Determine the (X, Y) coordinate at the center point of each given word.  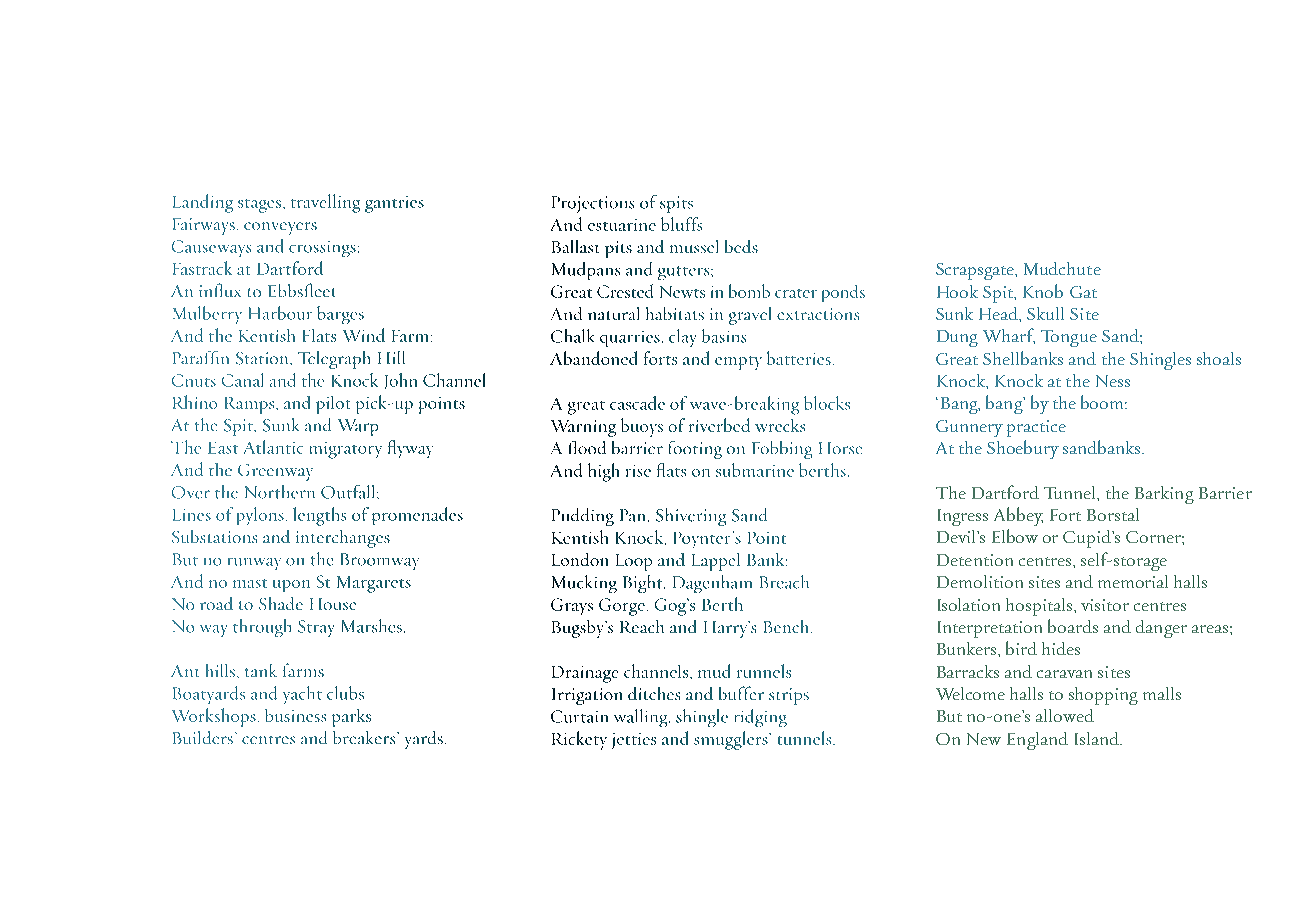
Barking (1164, 495)
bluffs (681, 224)
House (333, 604)
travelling (325, 203)
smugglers (732, 740)
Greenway (275, 472)
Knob (1043, 291)
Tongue (1069, 338)
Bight (644, 584)
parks (351, 718)
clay (682, 338)
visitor (1105, 605)
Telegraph (334, 360)
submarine (755, 470)
